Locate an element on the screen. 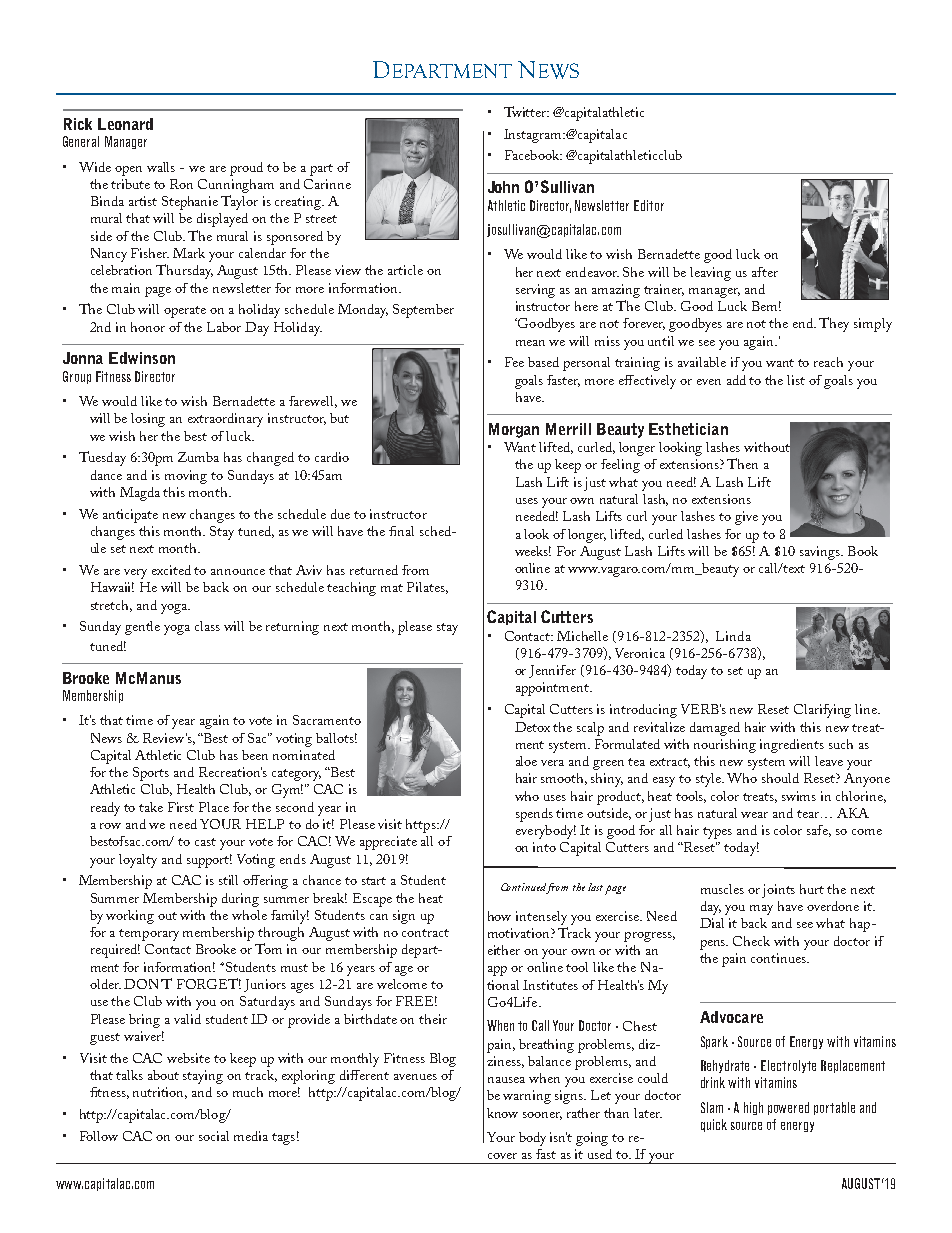 Image resolution: width=952 pixels, height=1233 pixels. losing is located at coordinates (148, 420).
